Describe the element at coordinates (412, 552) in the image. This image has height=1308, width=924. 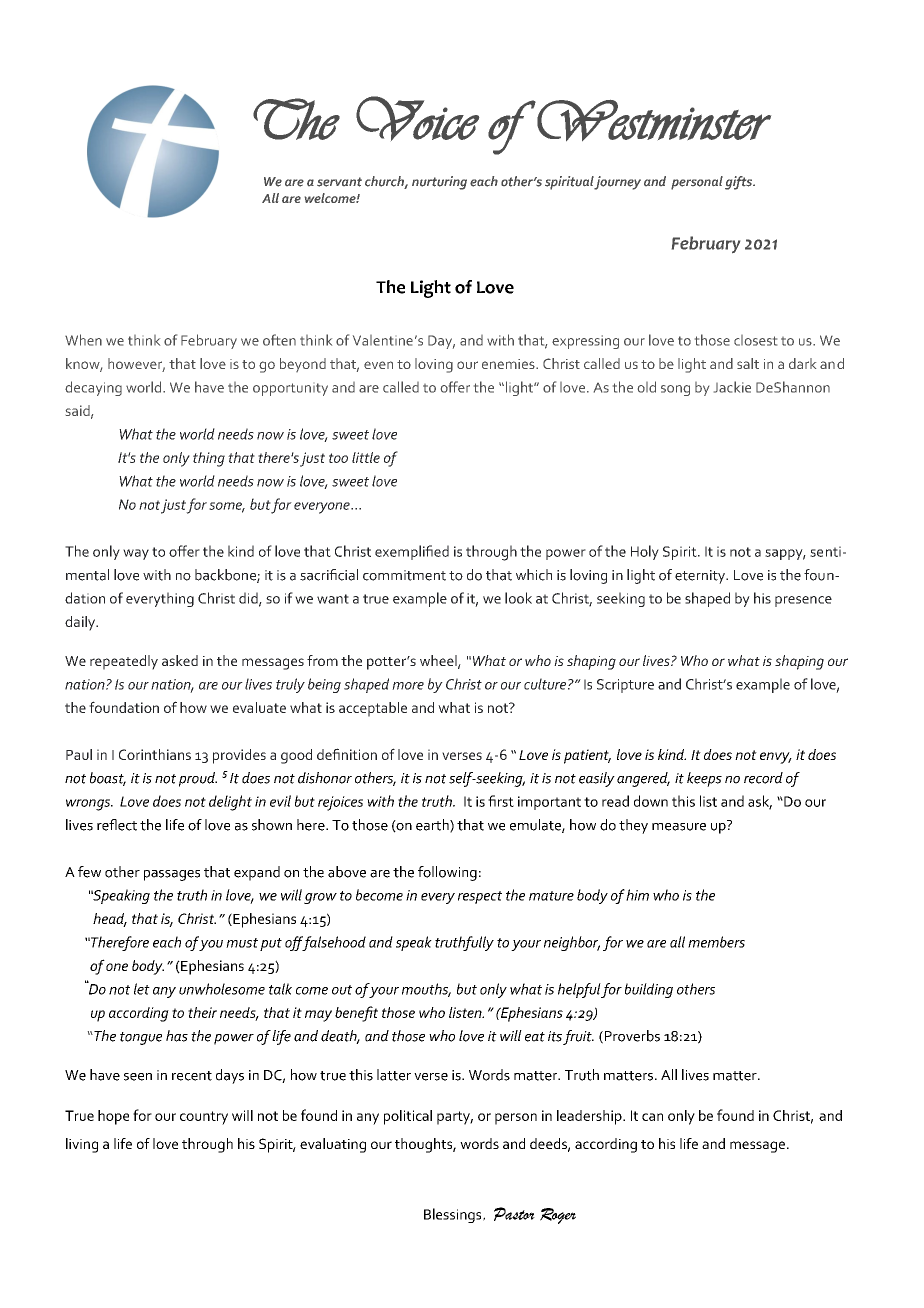
I see `exemplified` at that location.
